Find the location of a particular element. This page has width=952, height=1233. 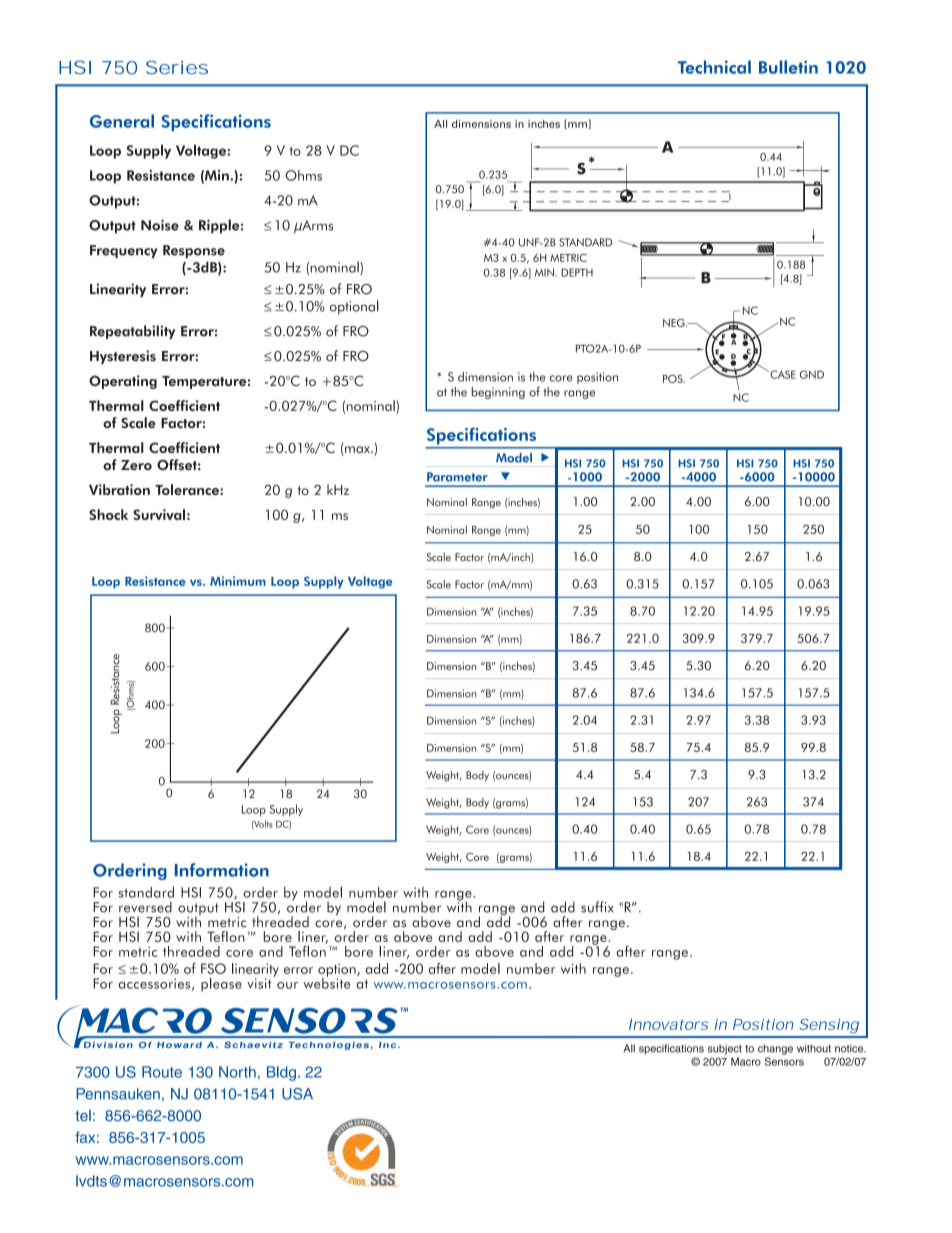

Bulletin is located at coordinates (788, 67).
